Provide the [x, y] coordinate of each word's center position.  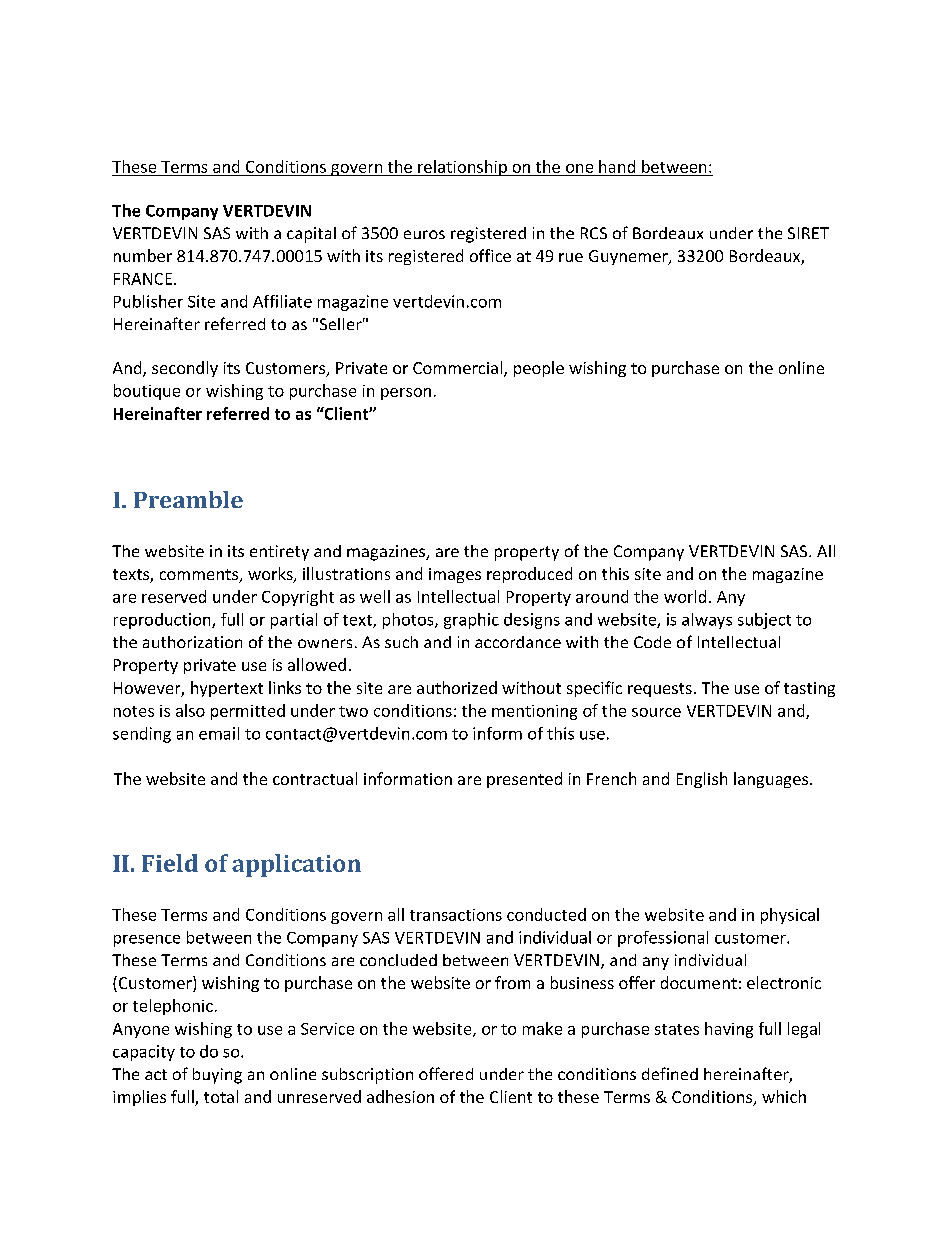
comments [200, 576]
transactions [456, 915]
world [685, 596]
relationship [462, 168]
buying [217, 1076]
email [219, 733]
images [455, 575]
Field [170, 863]
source [656, 712]
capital [311, 235]
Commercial [457, 367]
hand [617, 166]
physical [790, 916]
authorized [457, 687]
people [539, 369]
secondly [185, 369]
